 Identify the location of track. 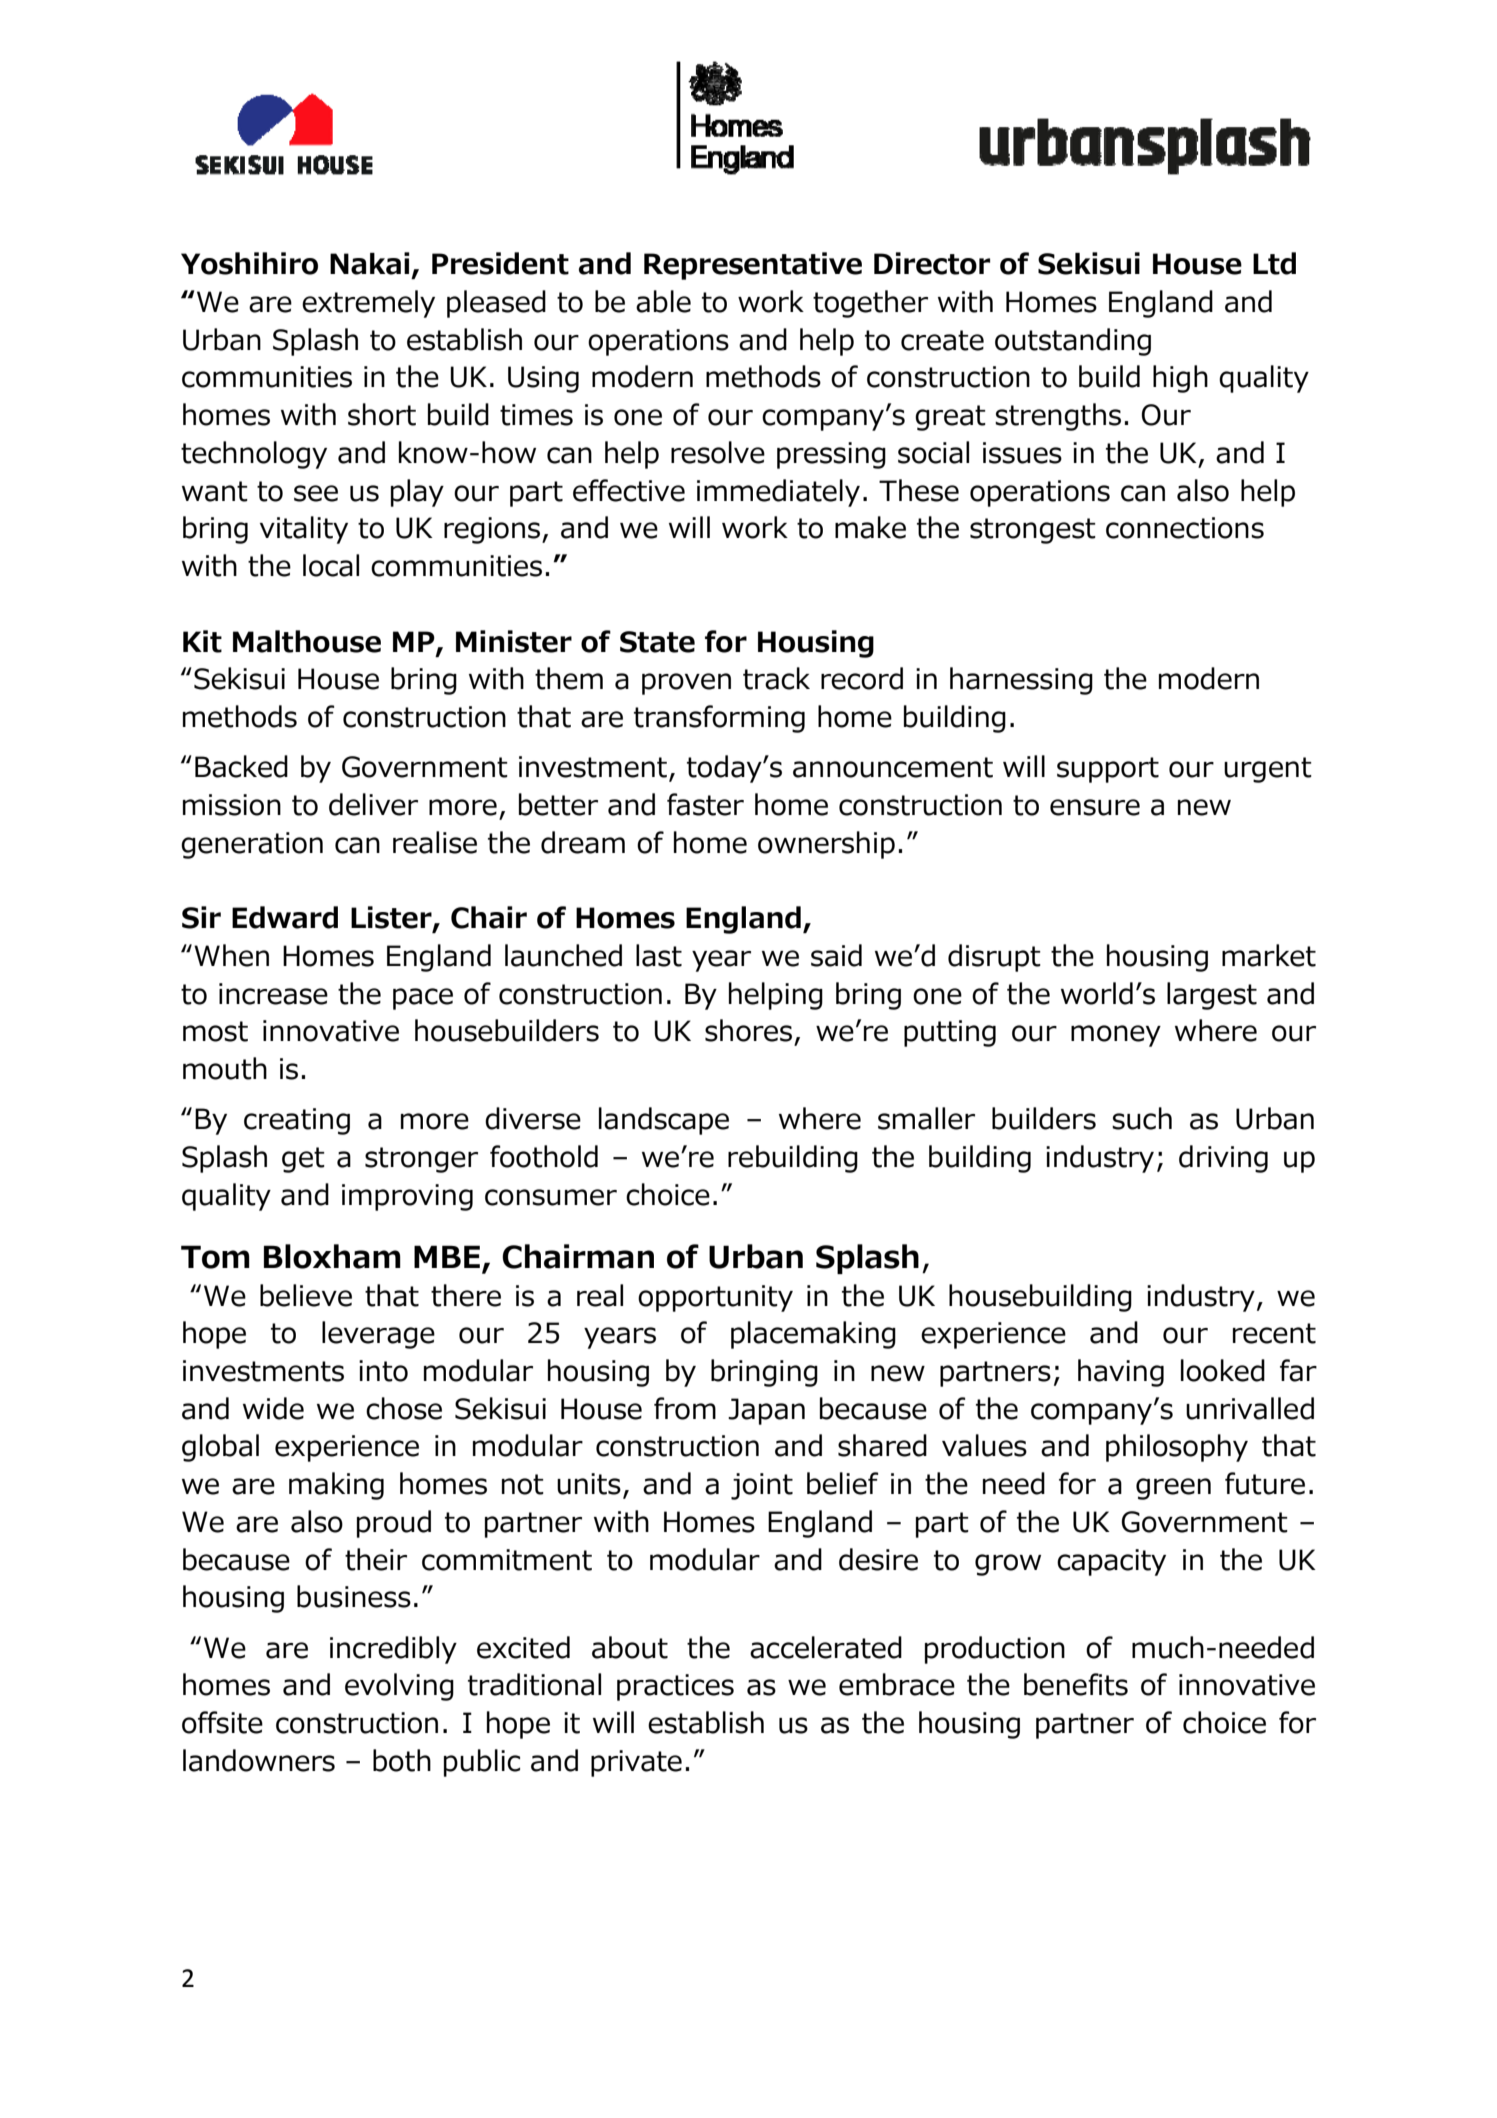
(776, 678).
